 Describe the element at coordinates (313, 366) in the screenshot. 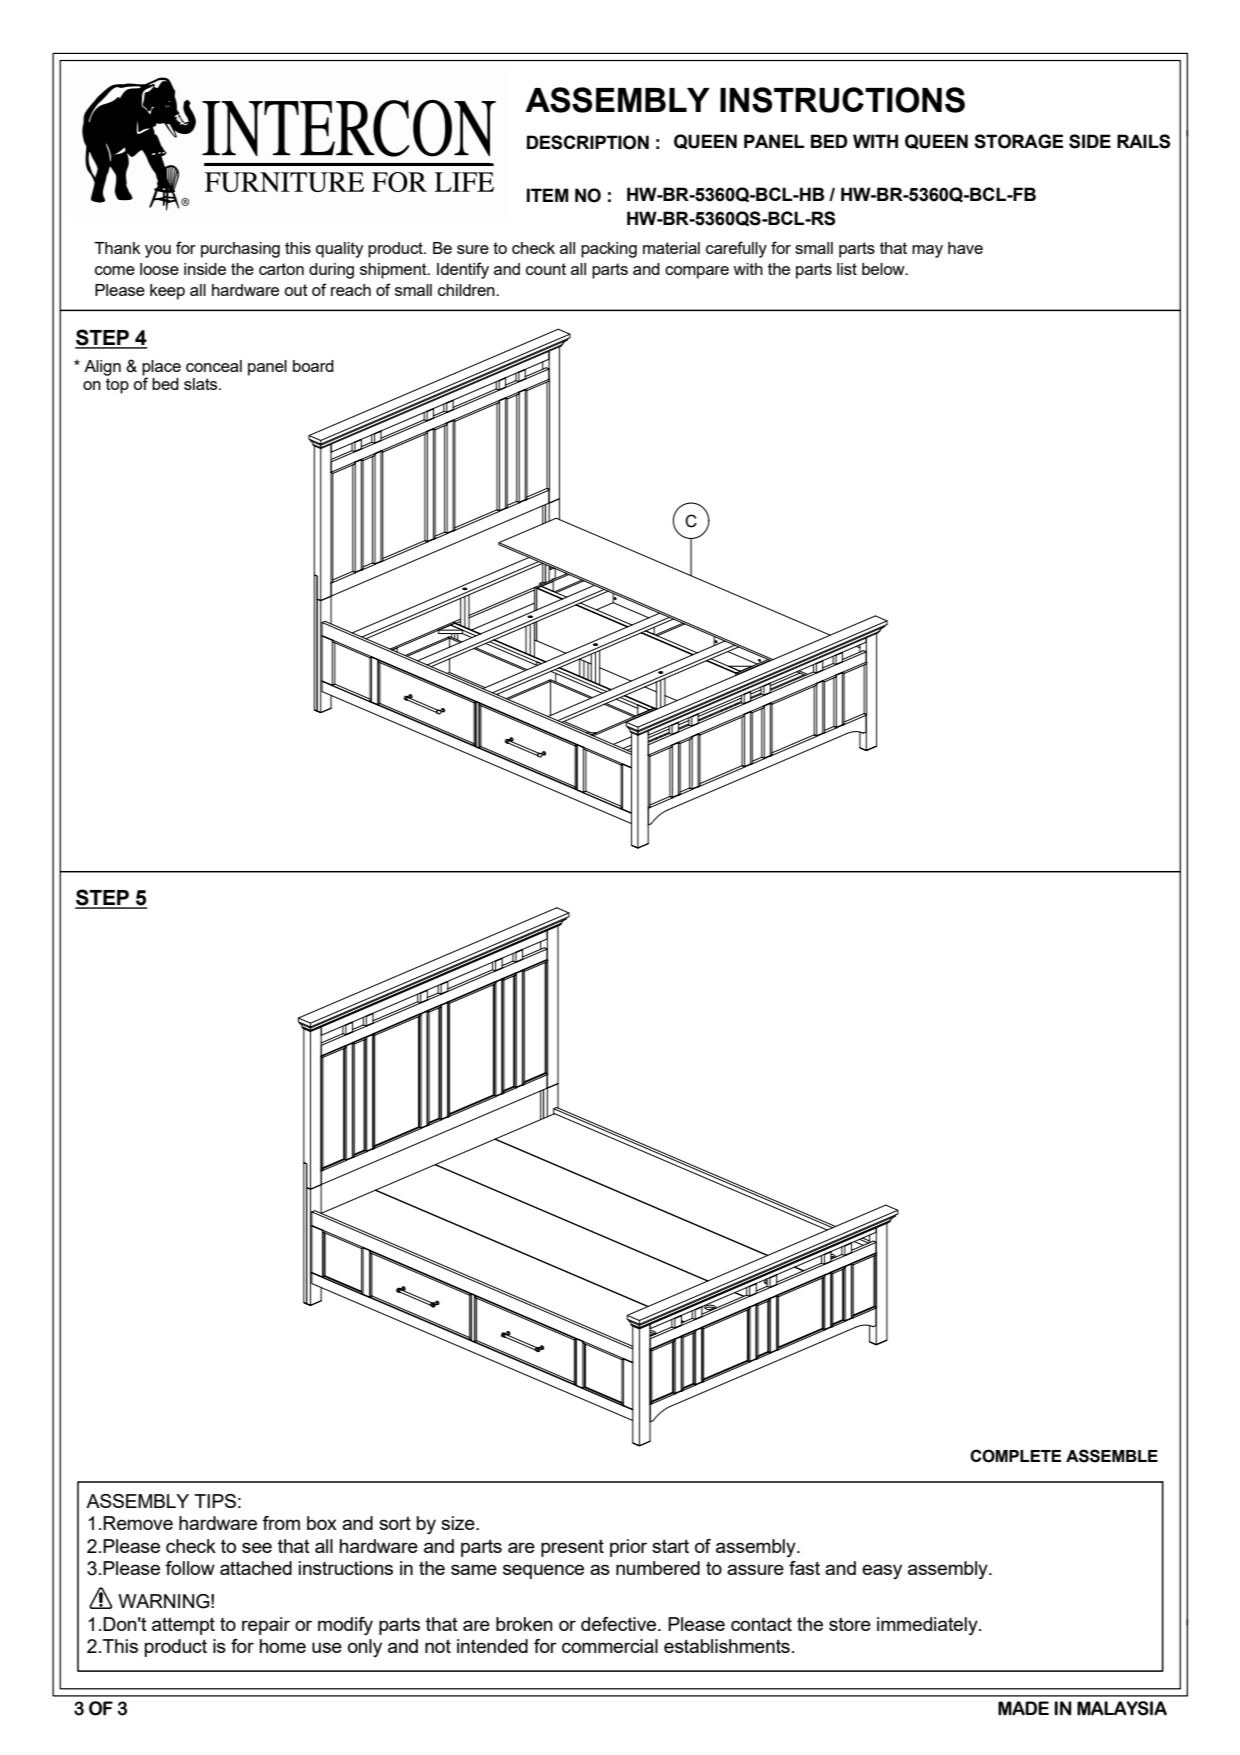

I see `board` at that location.
